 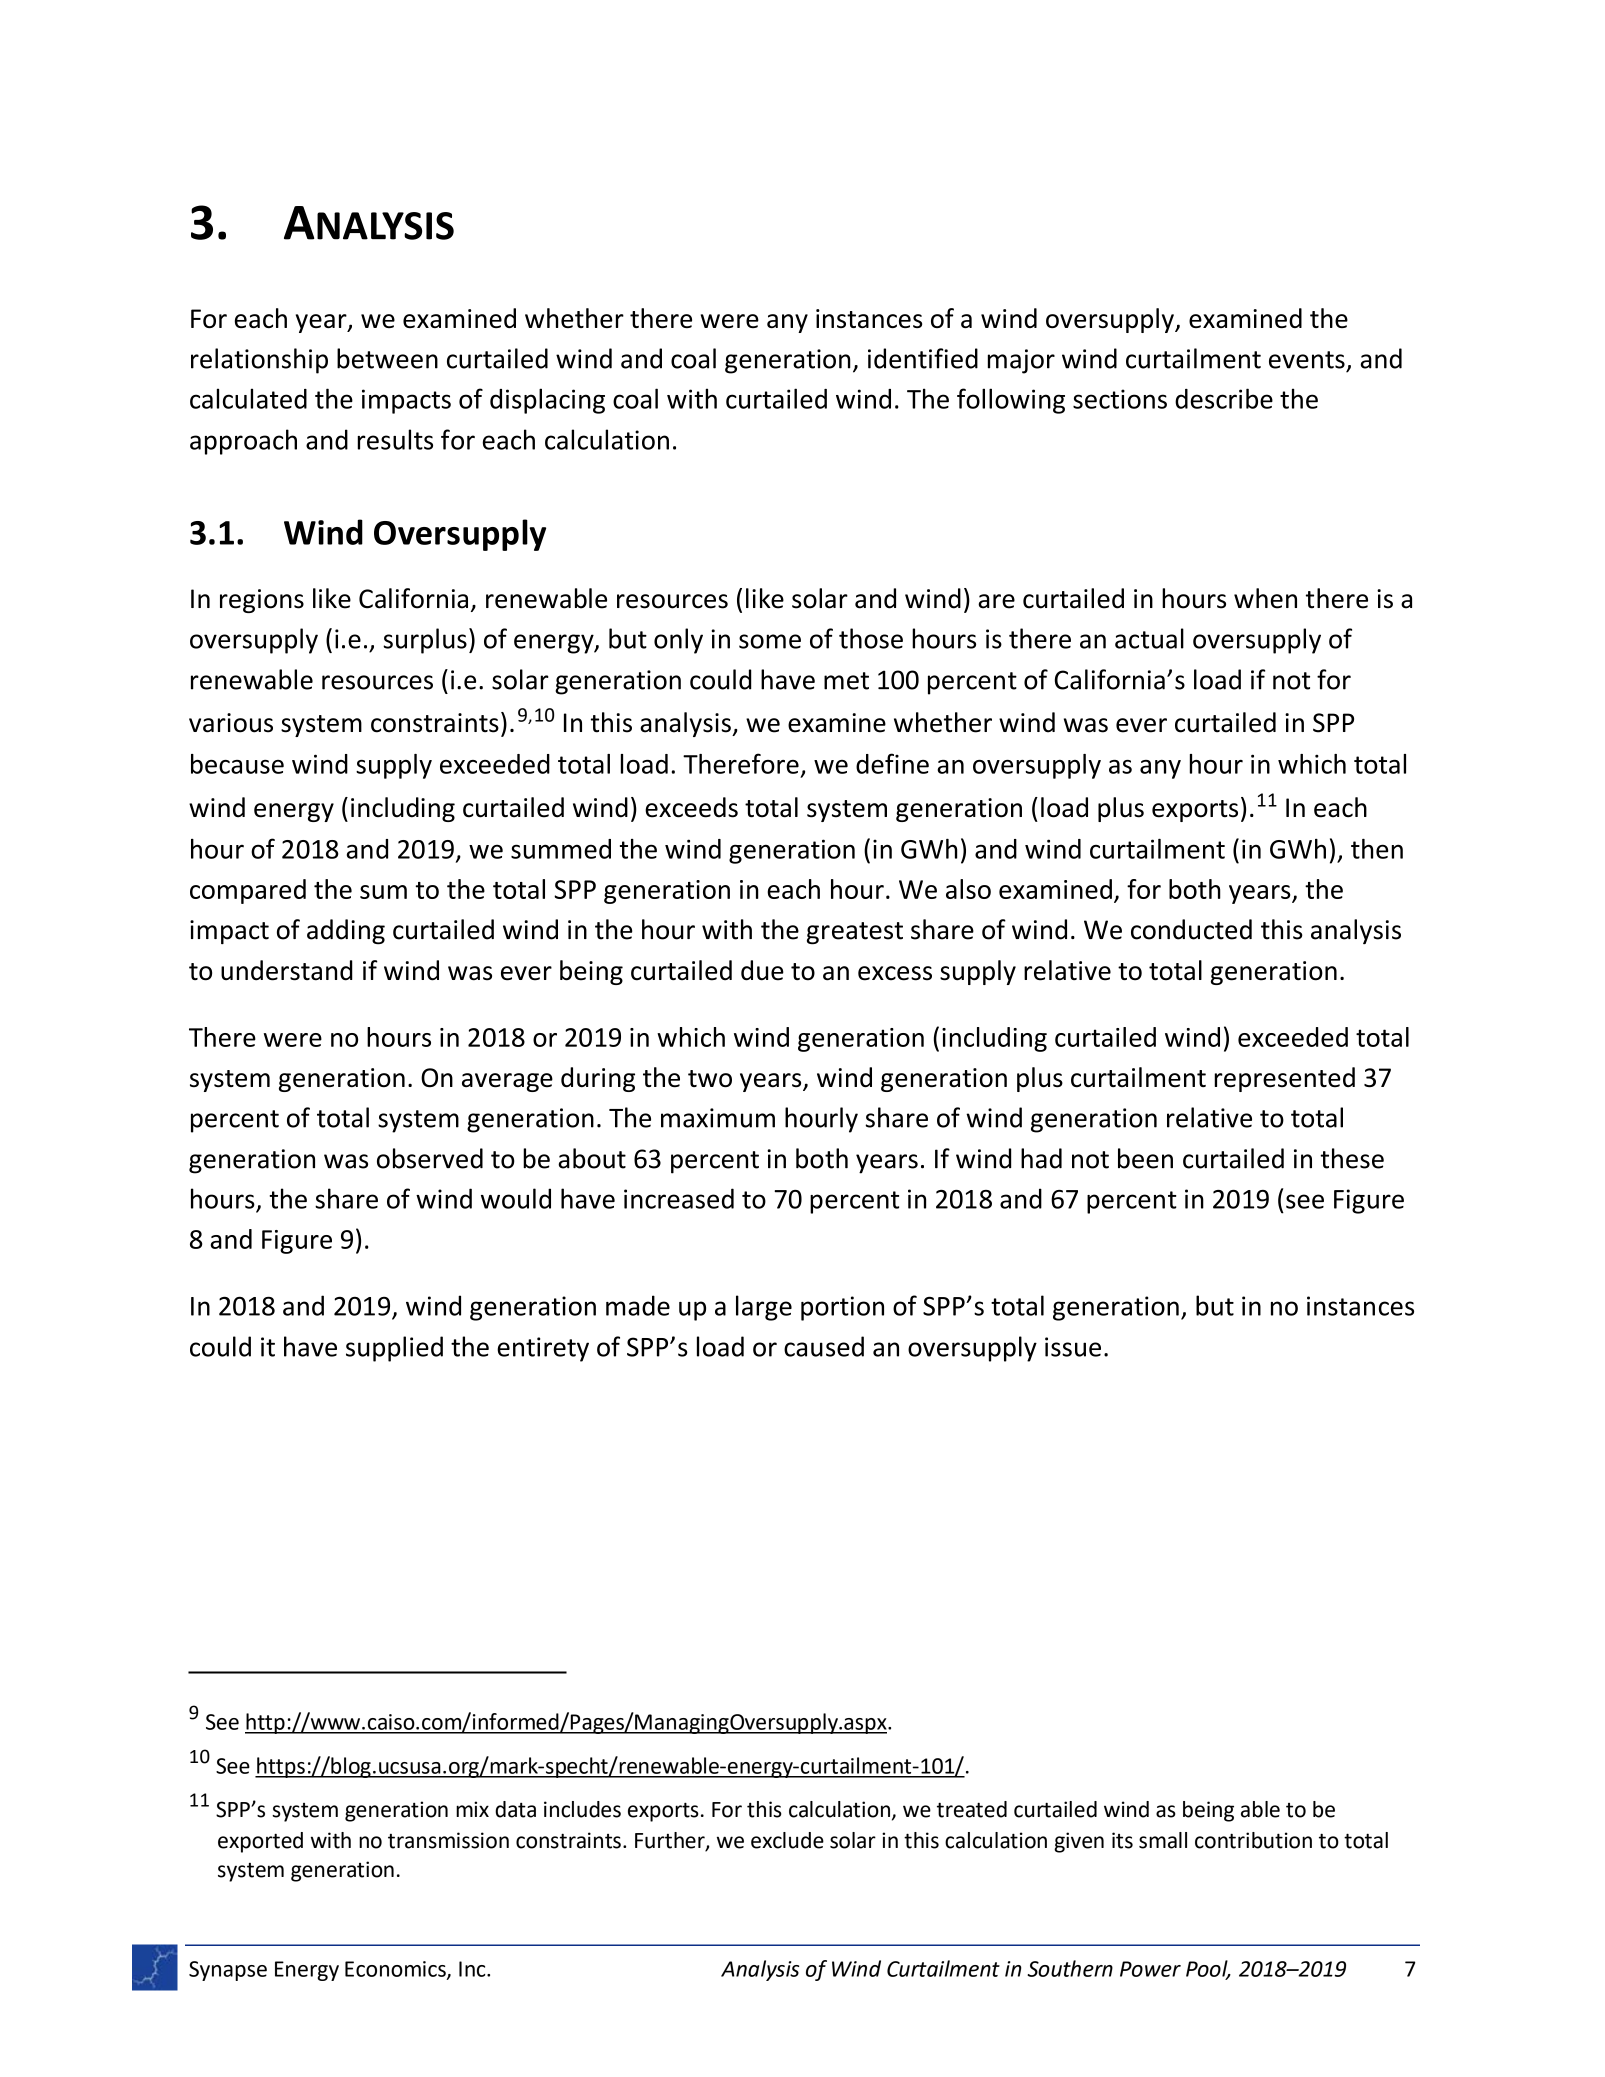 What do you see at coordinates (396, 1970) in the screenshot?
I see `Economics` at bounding box center [396, 1970].
